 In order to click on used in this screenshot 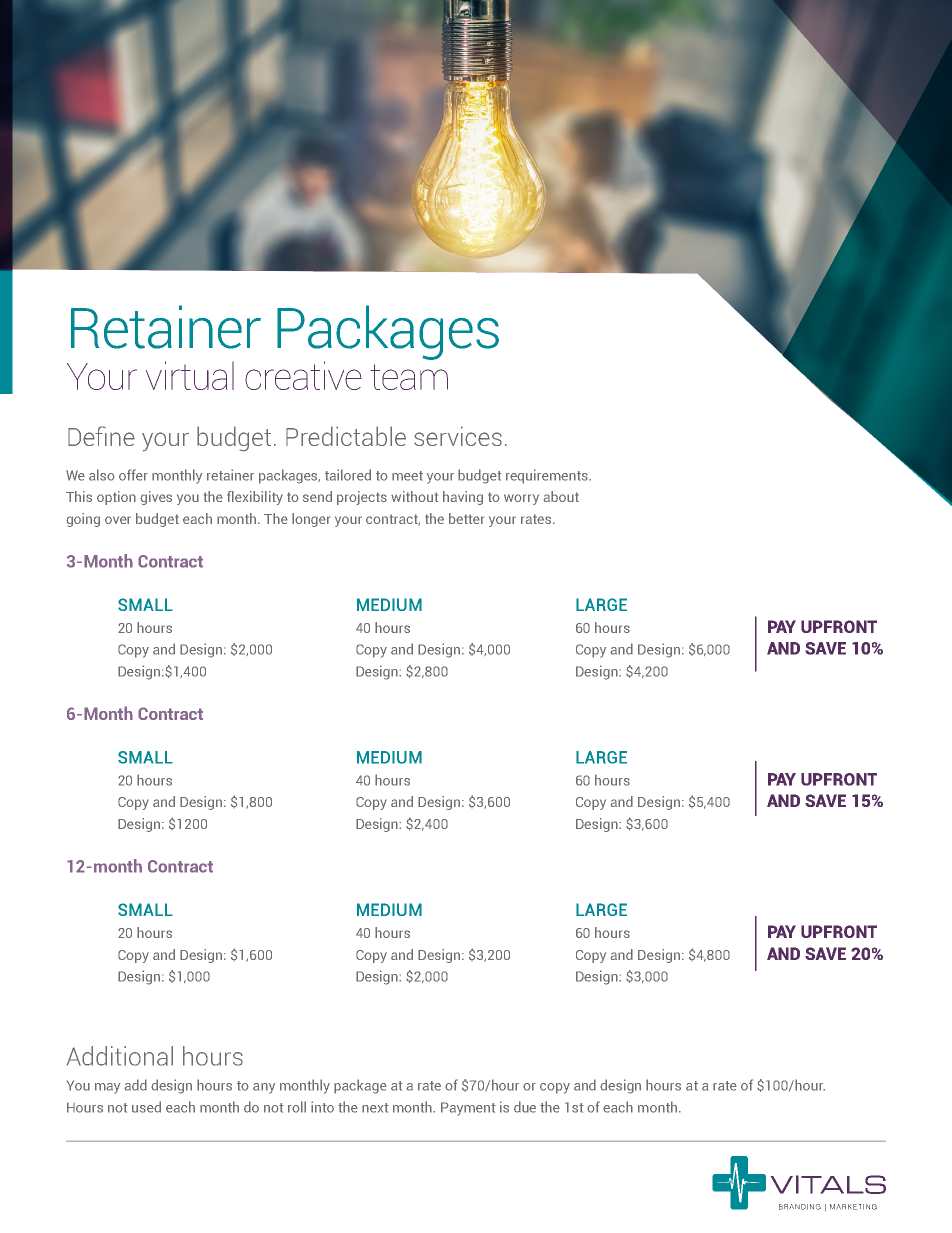, I will do `click(146, 1107)`.
